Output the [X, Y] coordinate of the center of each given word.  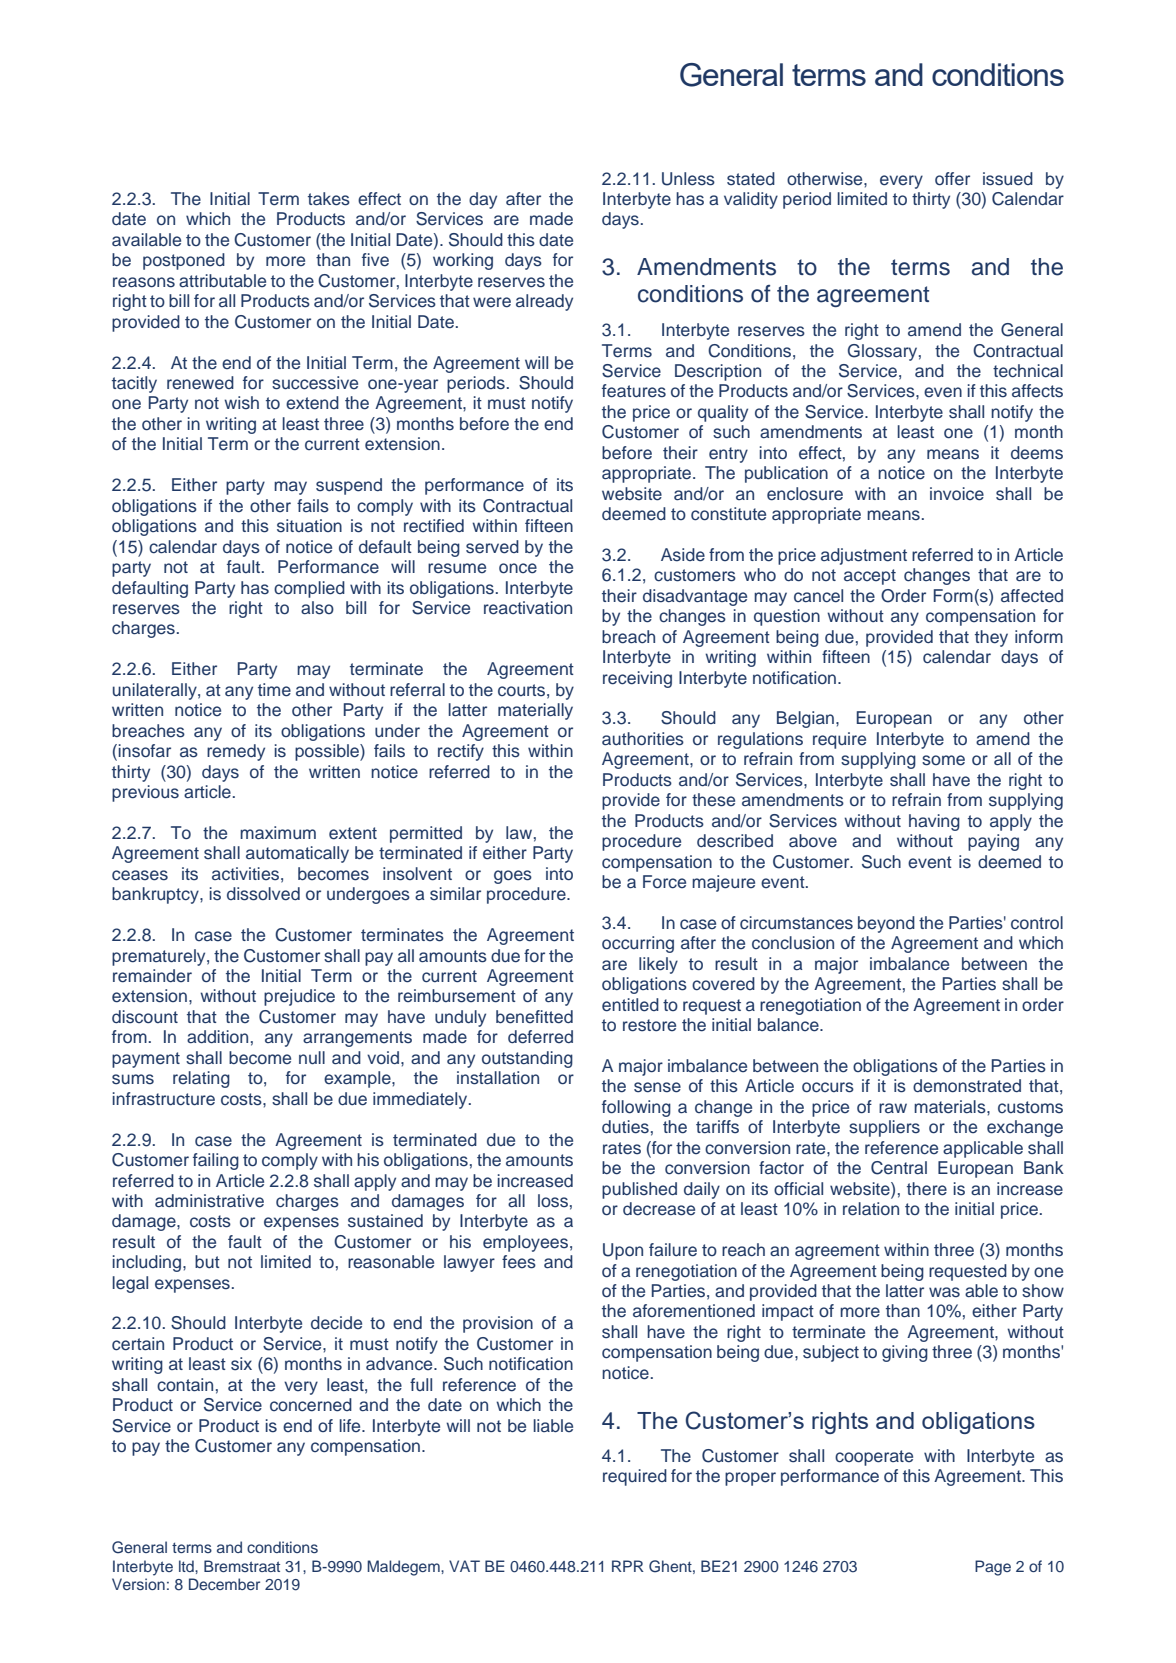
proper [750, 1479]
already [544, 302]
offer [952, 179]
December [224, 1584]
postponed [184, 261]
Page [993, 1568]
